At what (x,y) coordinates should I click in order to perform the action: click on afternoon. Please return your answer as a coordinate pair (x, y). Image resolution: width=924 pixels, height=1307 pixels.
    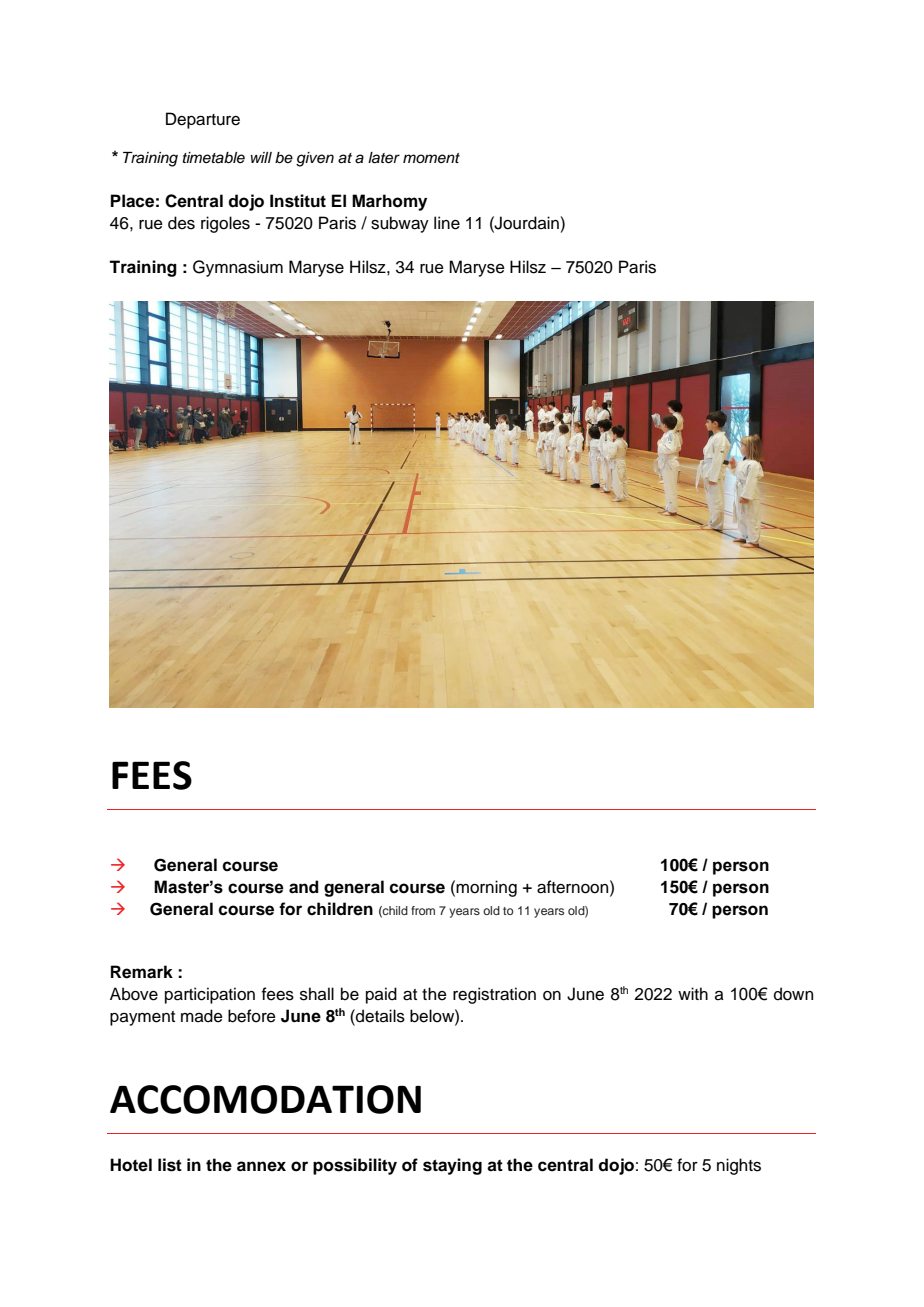
    Looking at the image, I should click on (574, 887).
